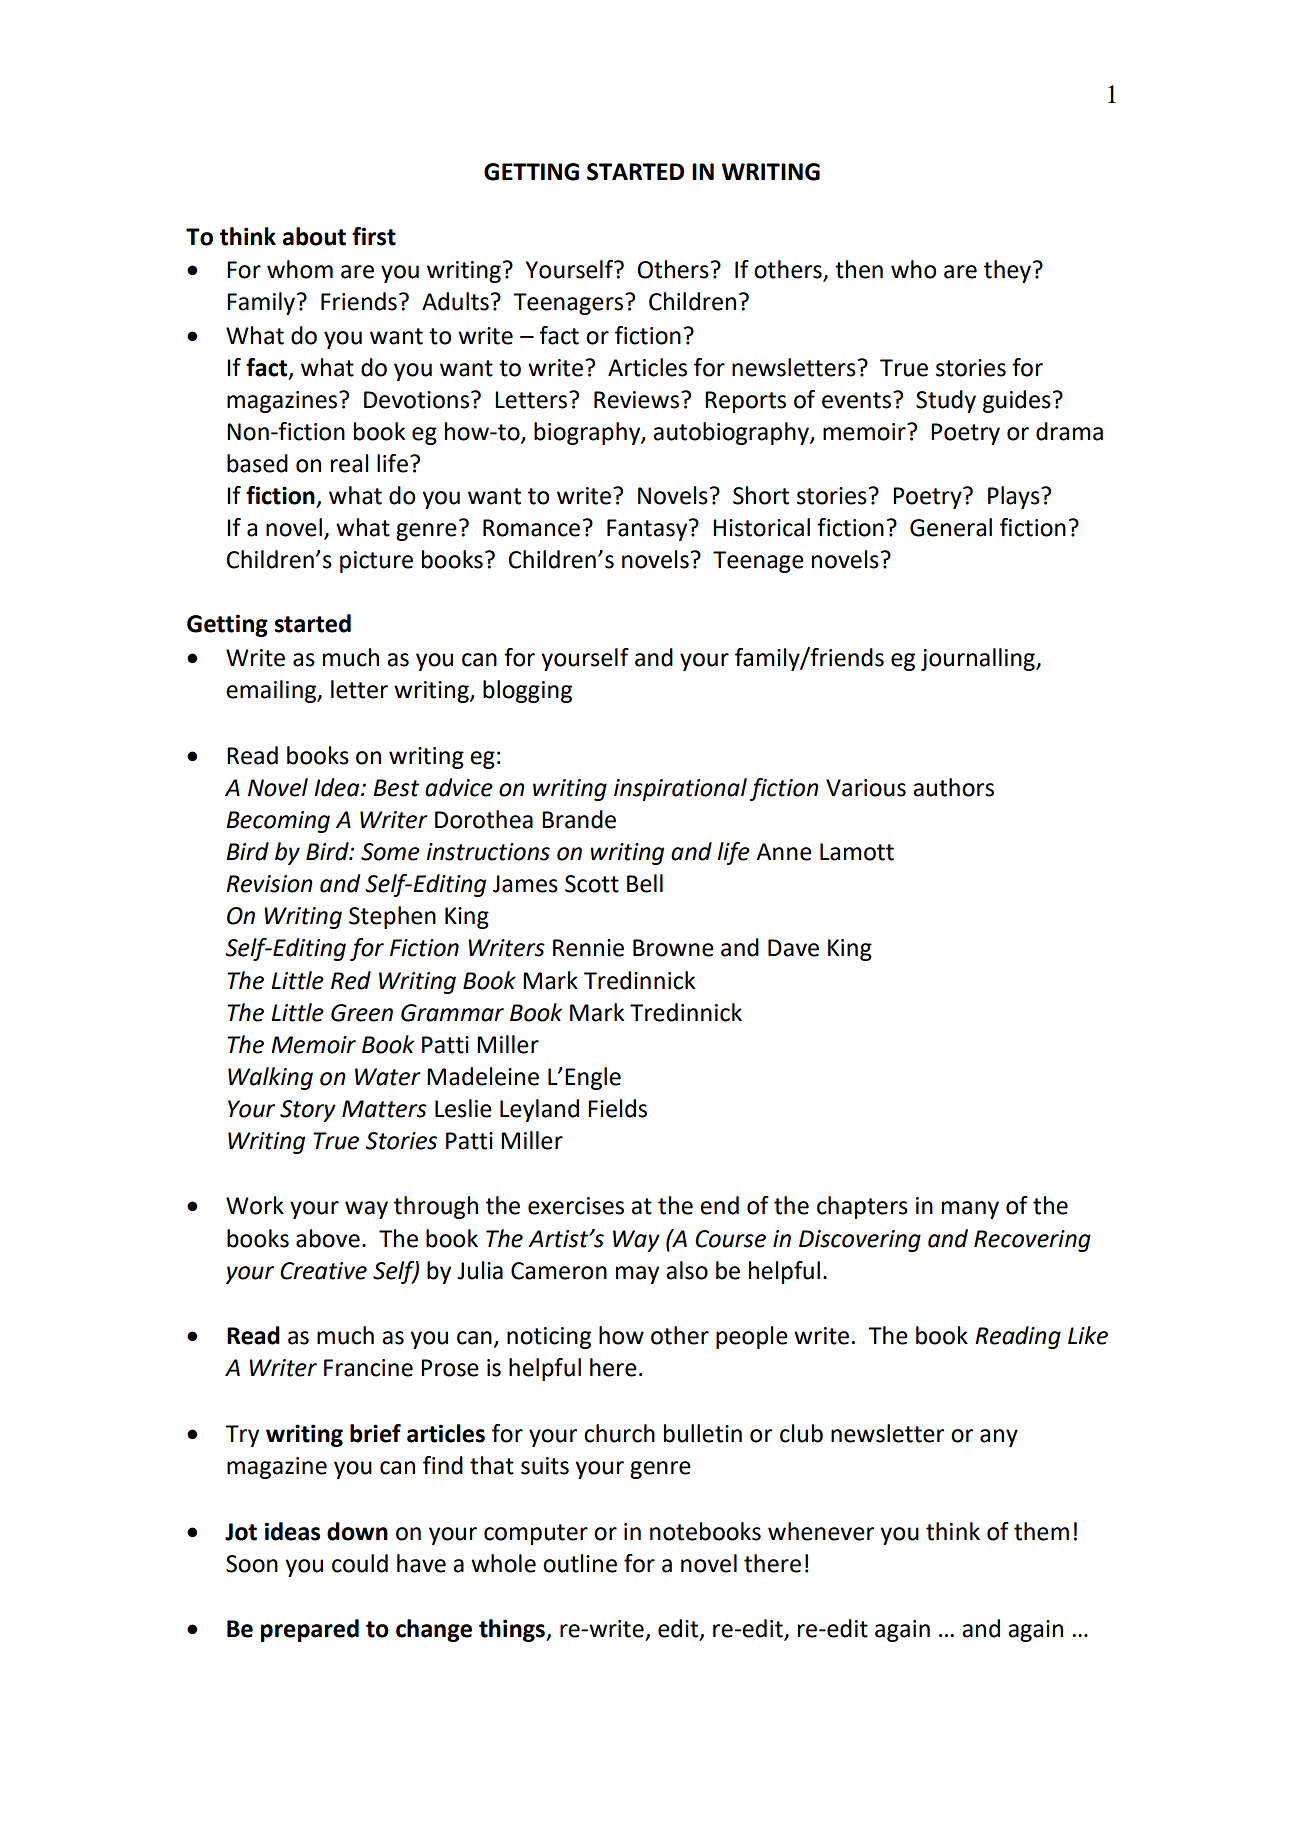  Describe the element at coordinates (648, 530) in the image. I see `Fantasy` at that location.
